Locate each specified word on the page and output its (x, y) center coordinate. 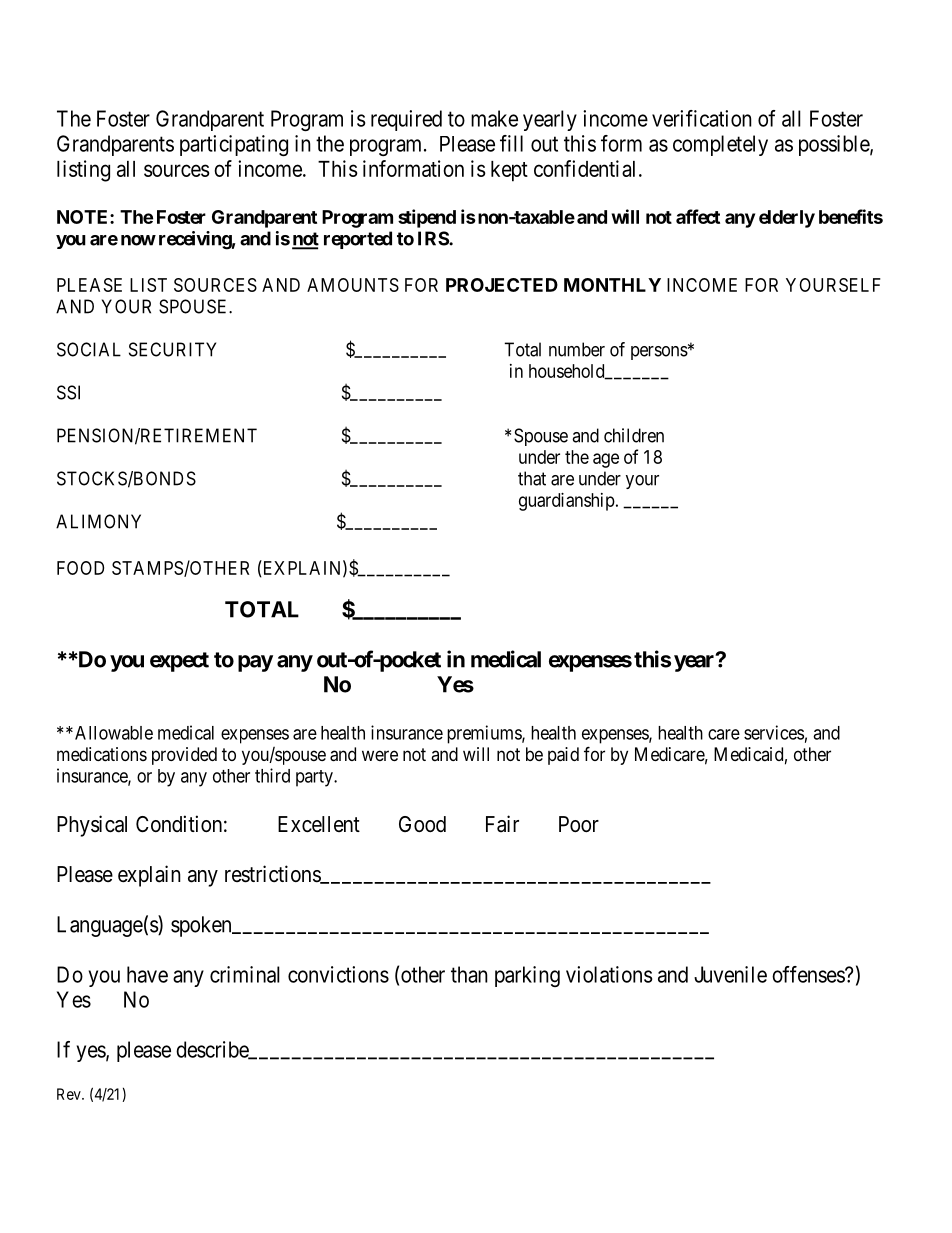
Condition (179, 823)
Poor (579, 824)
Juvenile (730, 974)
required (406, 120)
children (634, 435)
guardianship (567, 502)
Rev (70, 1094)
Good (422, 824)
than (469, 974)
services (774, 732)
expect (179, 662)
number (577, 349)
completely (720, 145)
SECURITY (172, 349)
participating (234, 145)
